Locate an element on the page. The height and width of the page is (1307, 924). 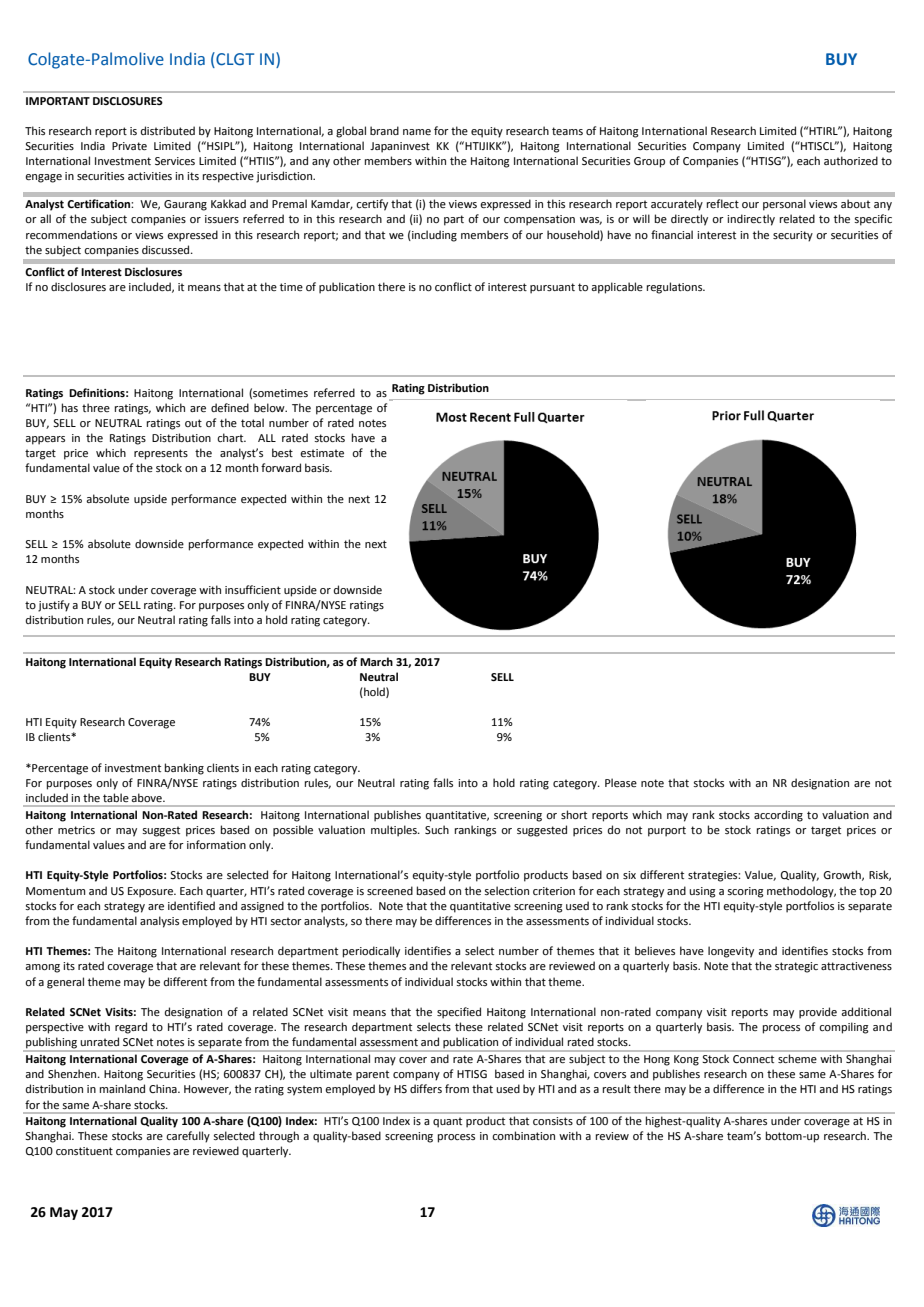
regulations is located at coordinates (676, 288).
